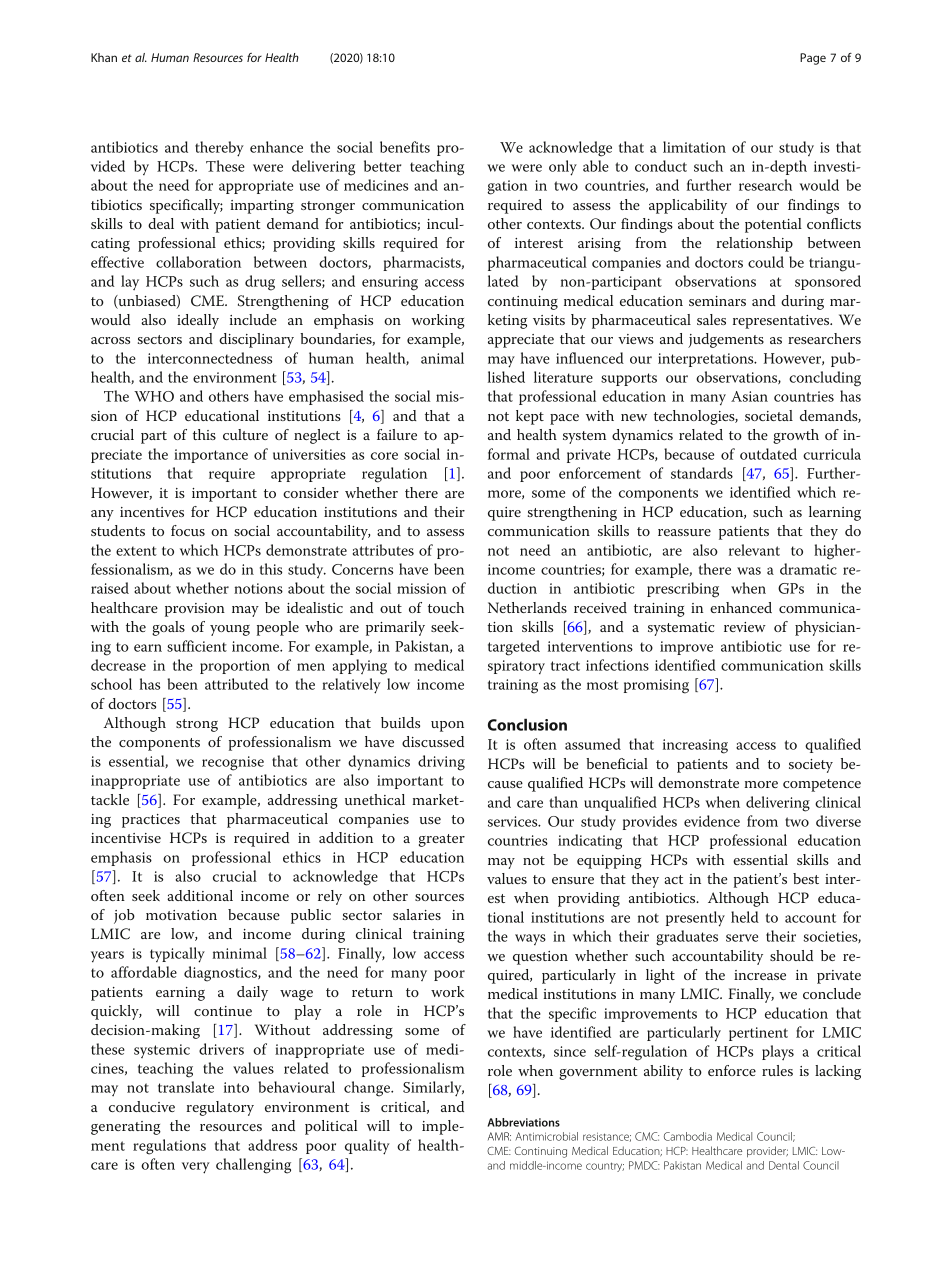 This screenshot has width=952, height=1265. I want to click on benefits, so click(405, 147).
